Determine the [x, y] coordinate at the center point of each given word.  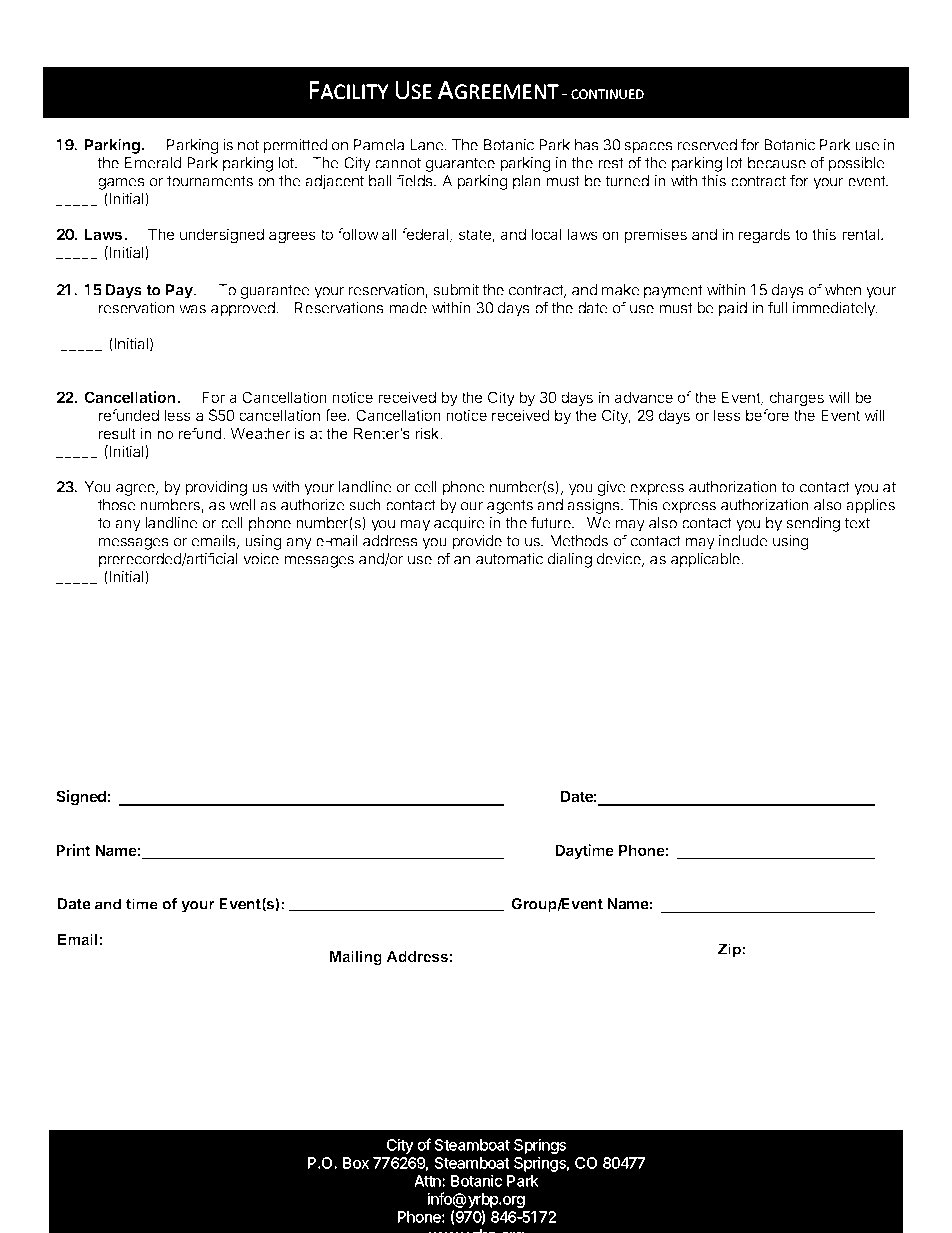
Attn [428, 1181]
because [777, 163]
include [743, 541]
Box [356, 1163]
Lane [427, 145]
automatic [509, 559]
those [117, 505]
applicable [706, 560]
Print [73, 850]
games [122, 185]
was [192, 309]
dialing [570, 560]
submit [456, 290]
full [777, 307]
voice [261, 559]
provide [477, 542]
